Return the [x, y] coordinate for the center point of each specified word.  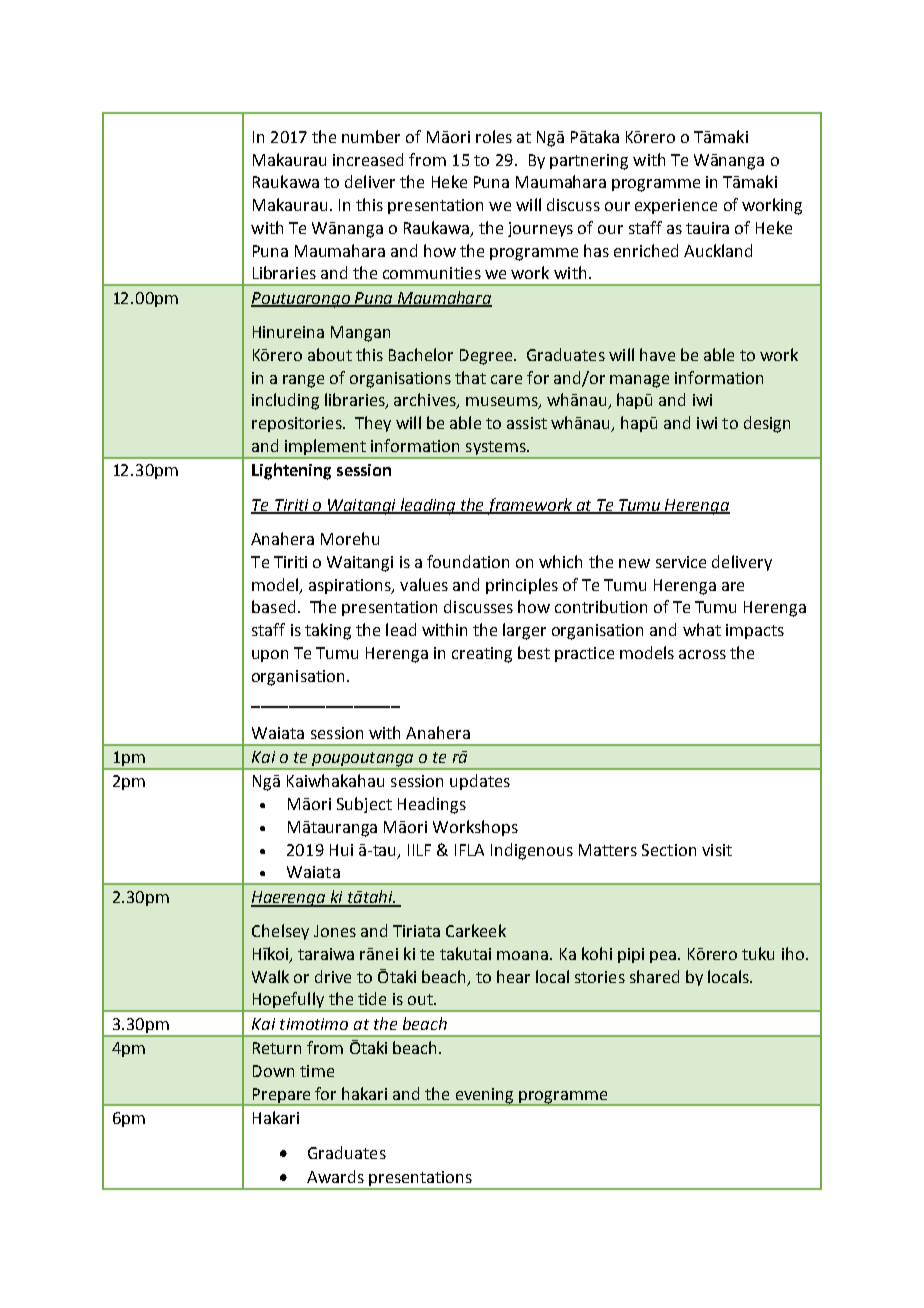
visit [717, 850]
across [702, 654]
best [534, 652]
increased [368, 159]
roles [494, 136]
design [767, 424]
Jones [335, 931]
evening [485, 1096]
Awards [335, 1176]
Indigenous [532, 851]
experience [676, 206]
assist [527, 423]
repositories [298, 424]
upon [270, 656]
